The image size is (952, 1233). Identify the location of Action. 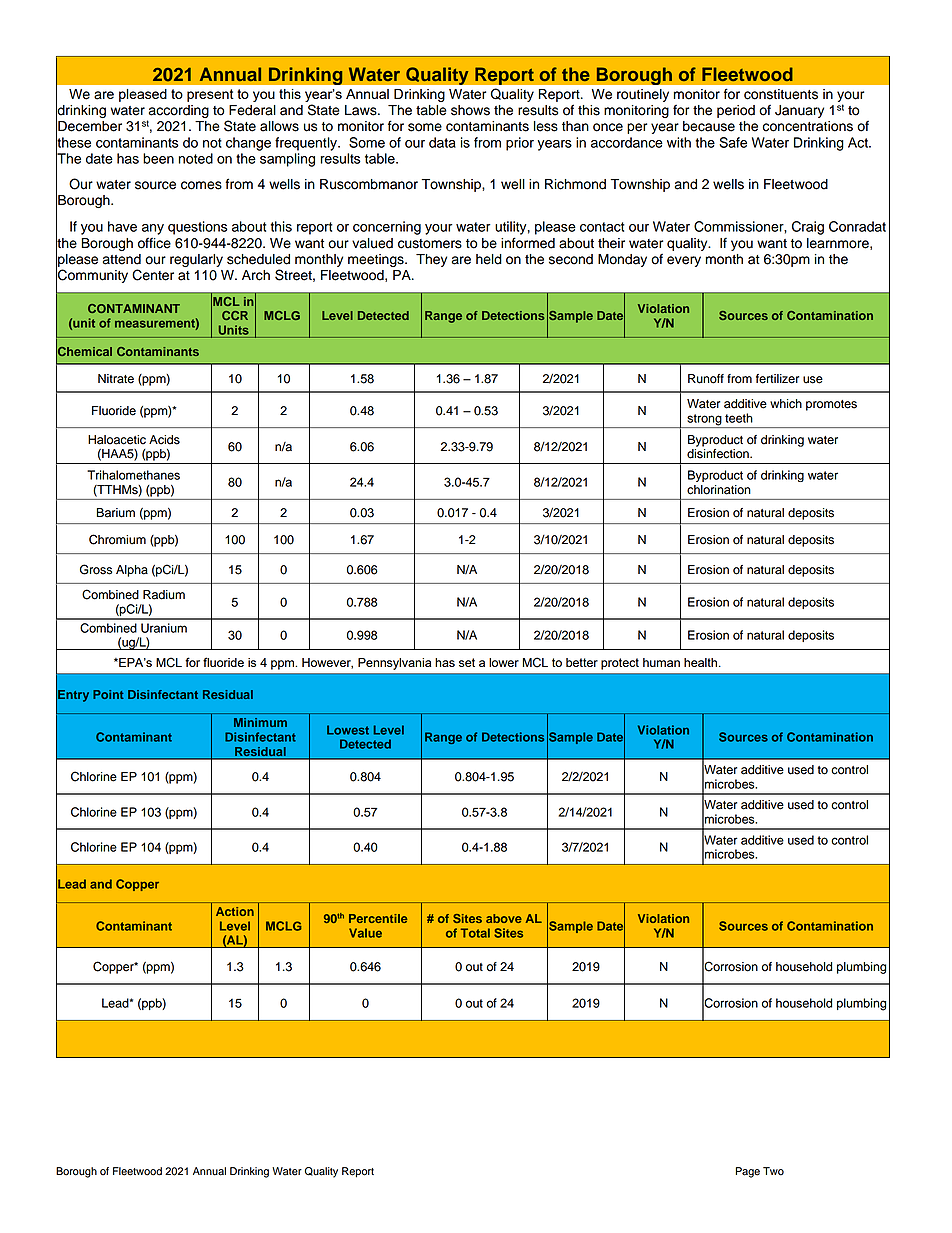
(235, 911).
